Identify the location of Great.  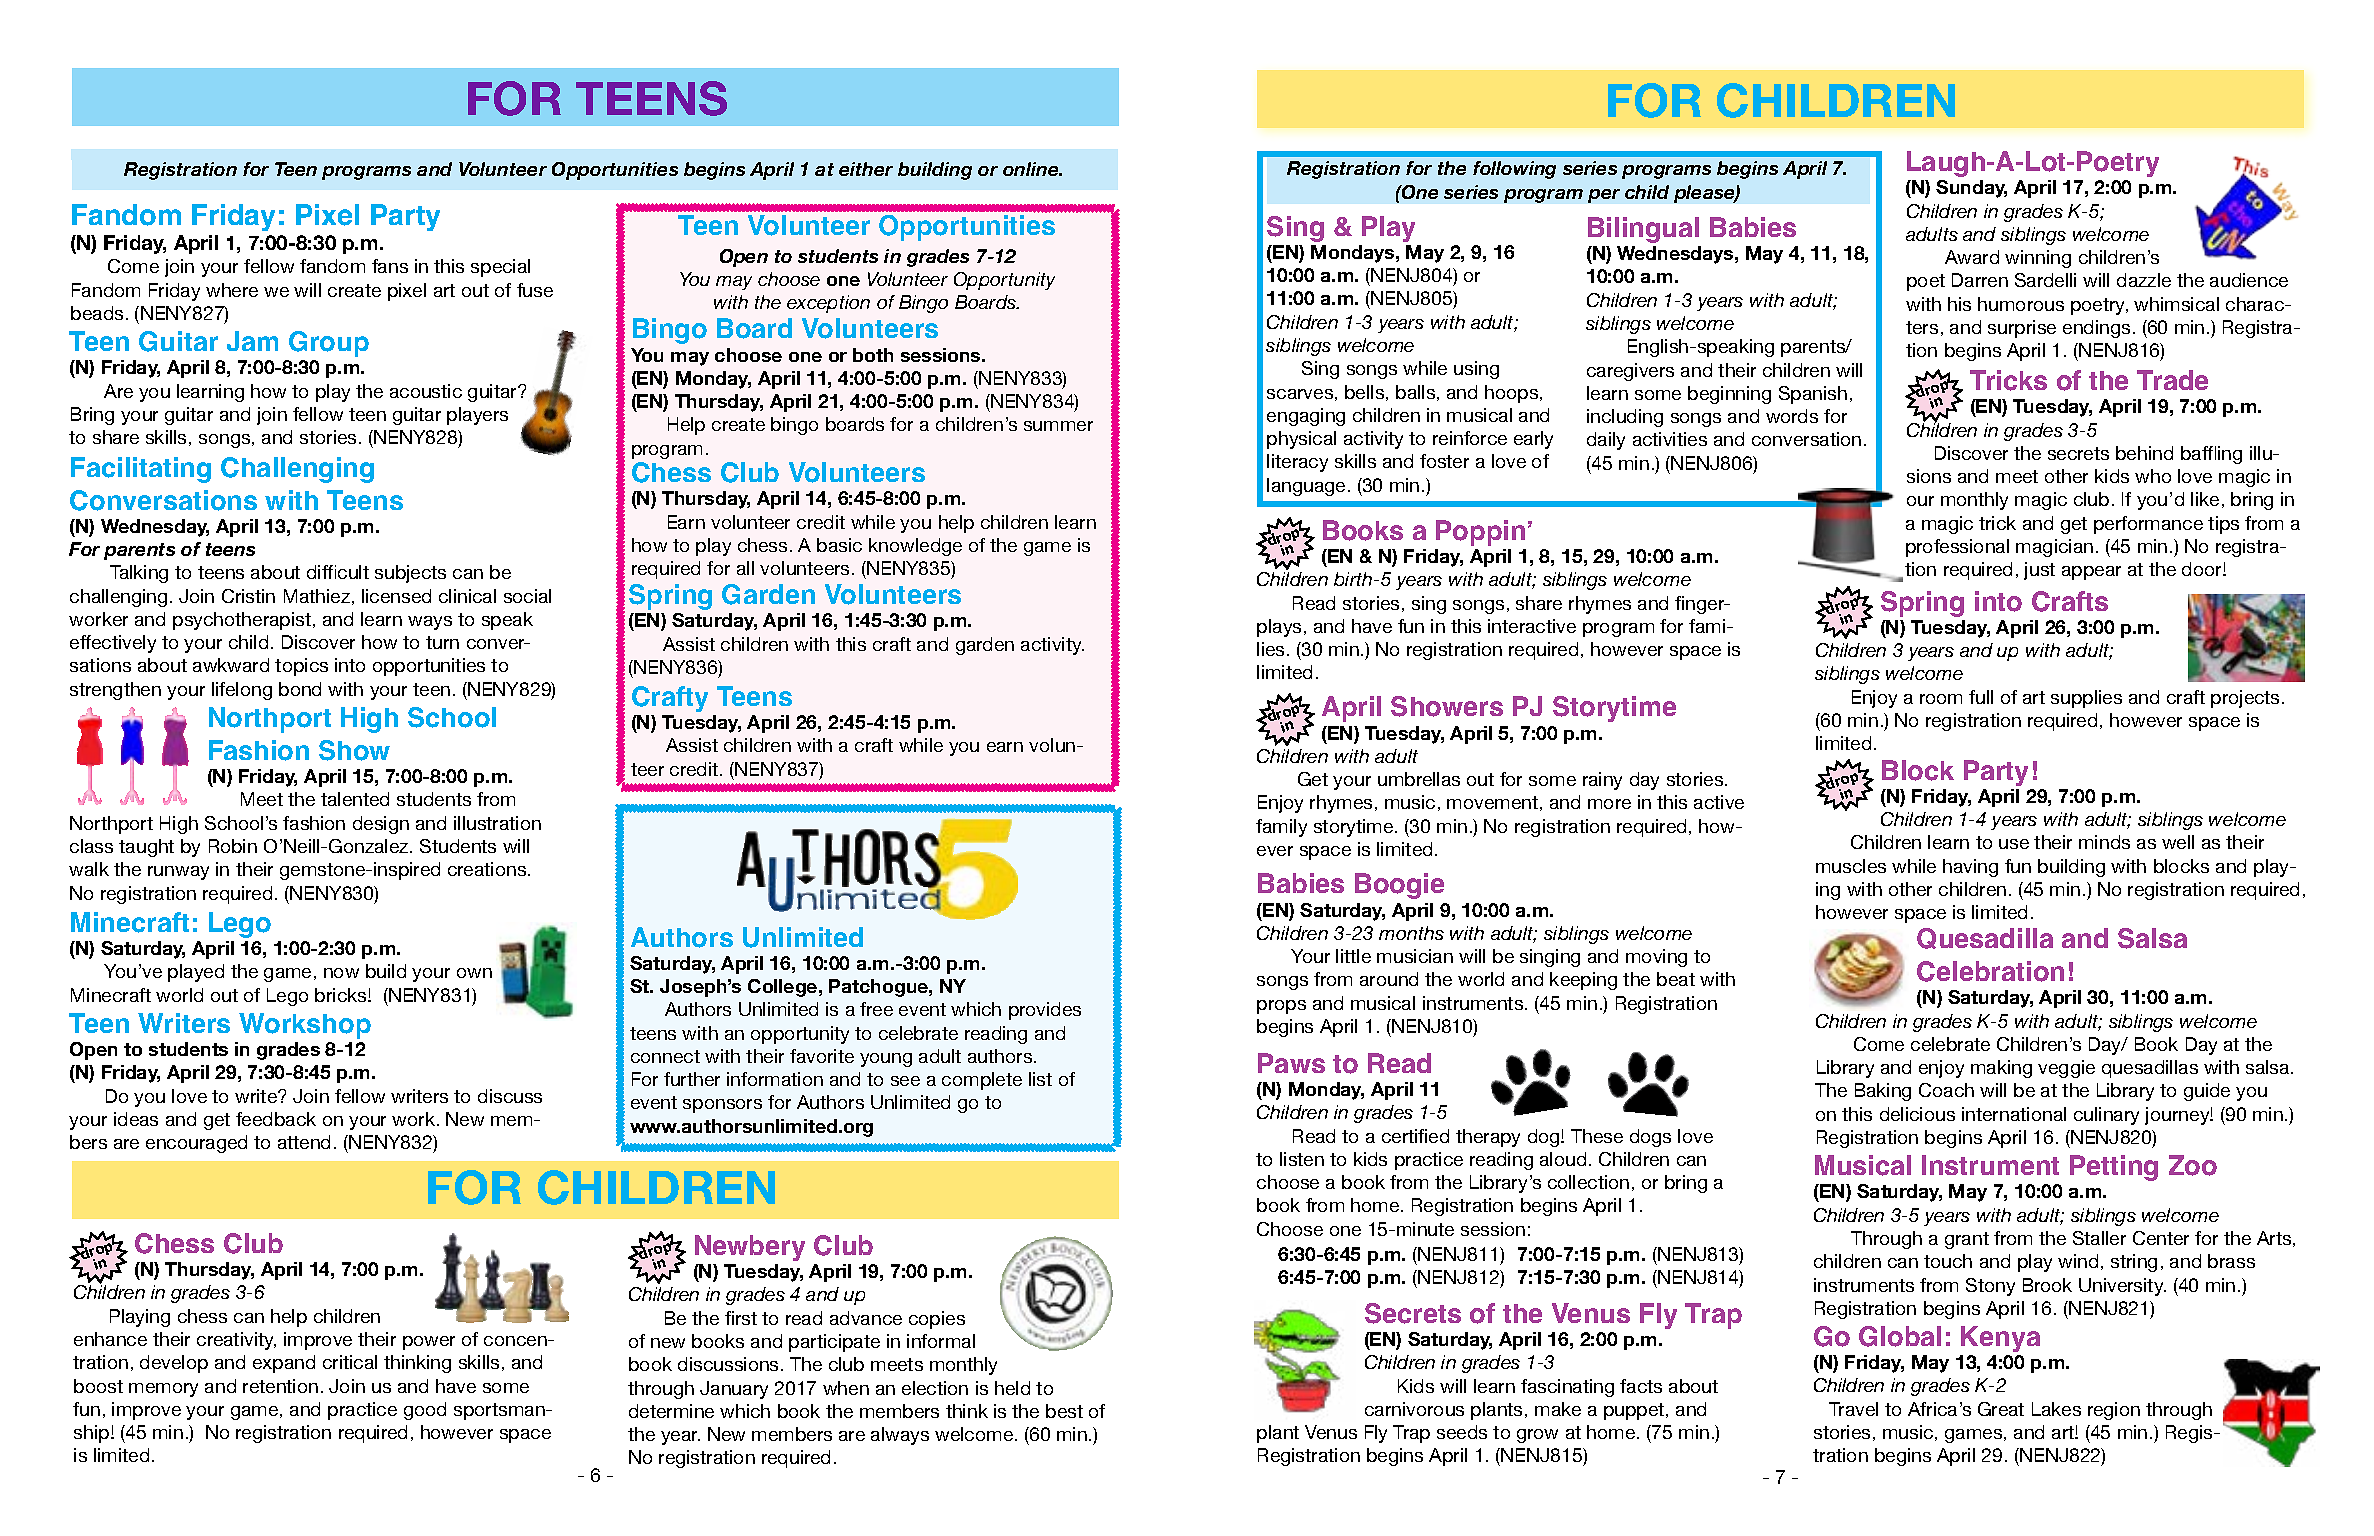
(2001, 1409).
